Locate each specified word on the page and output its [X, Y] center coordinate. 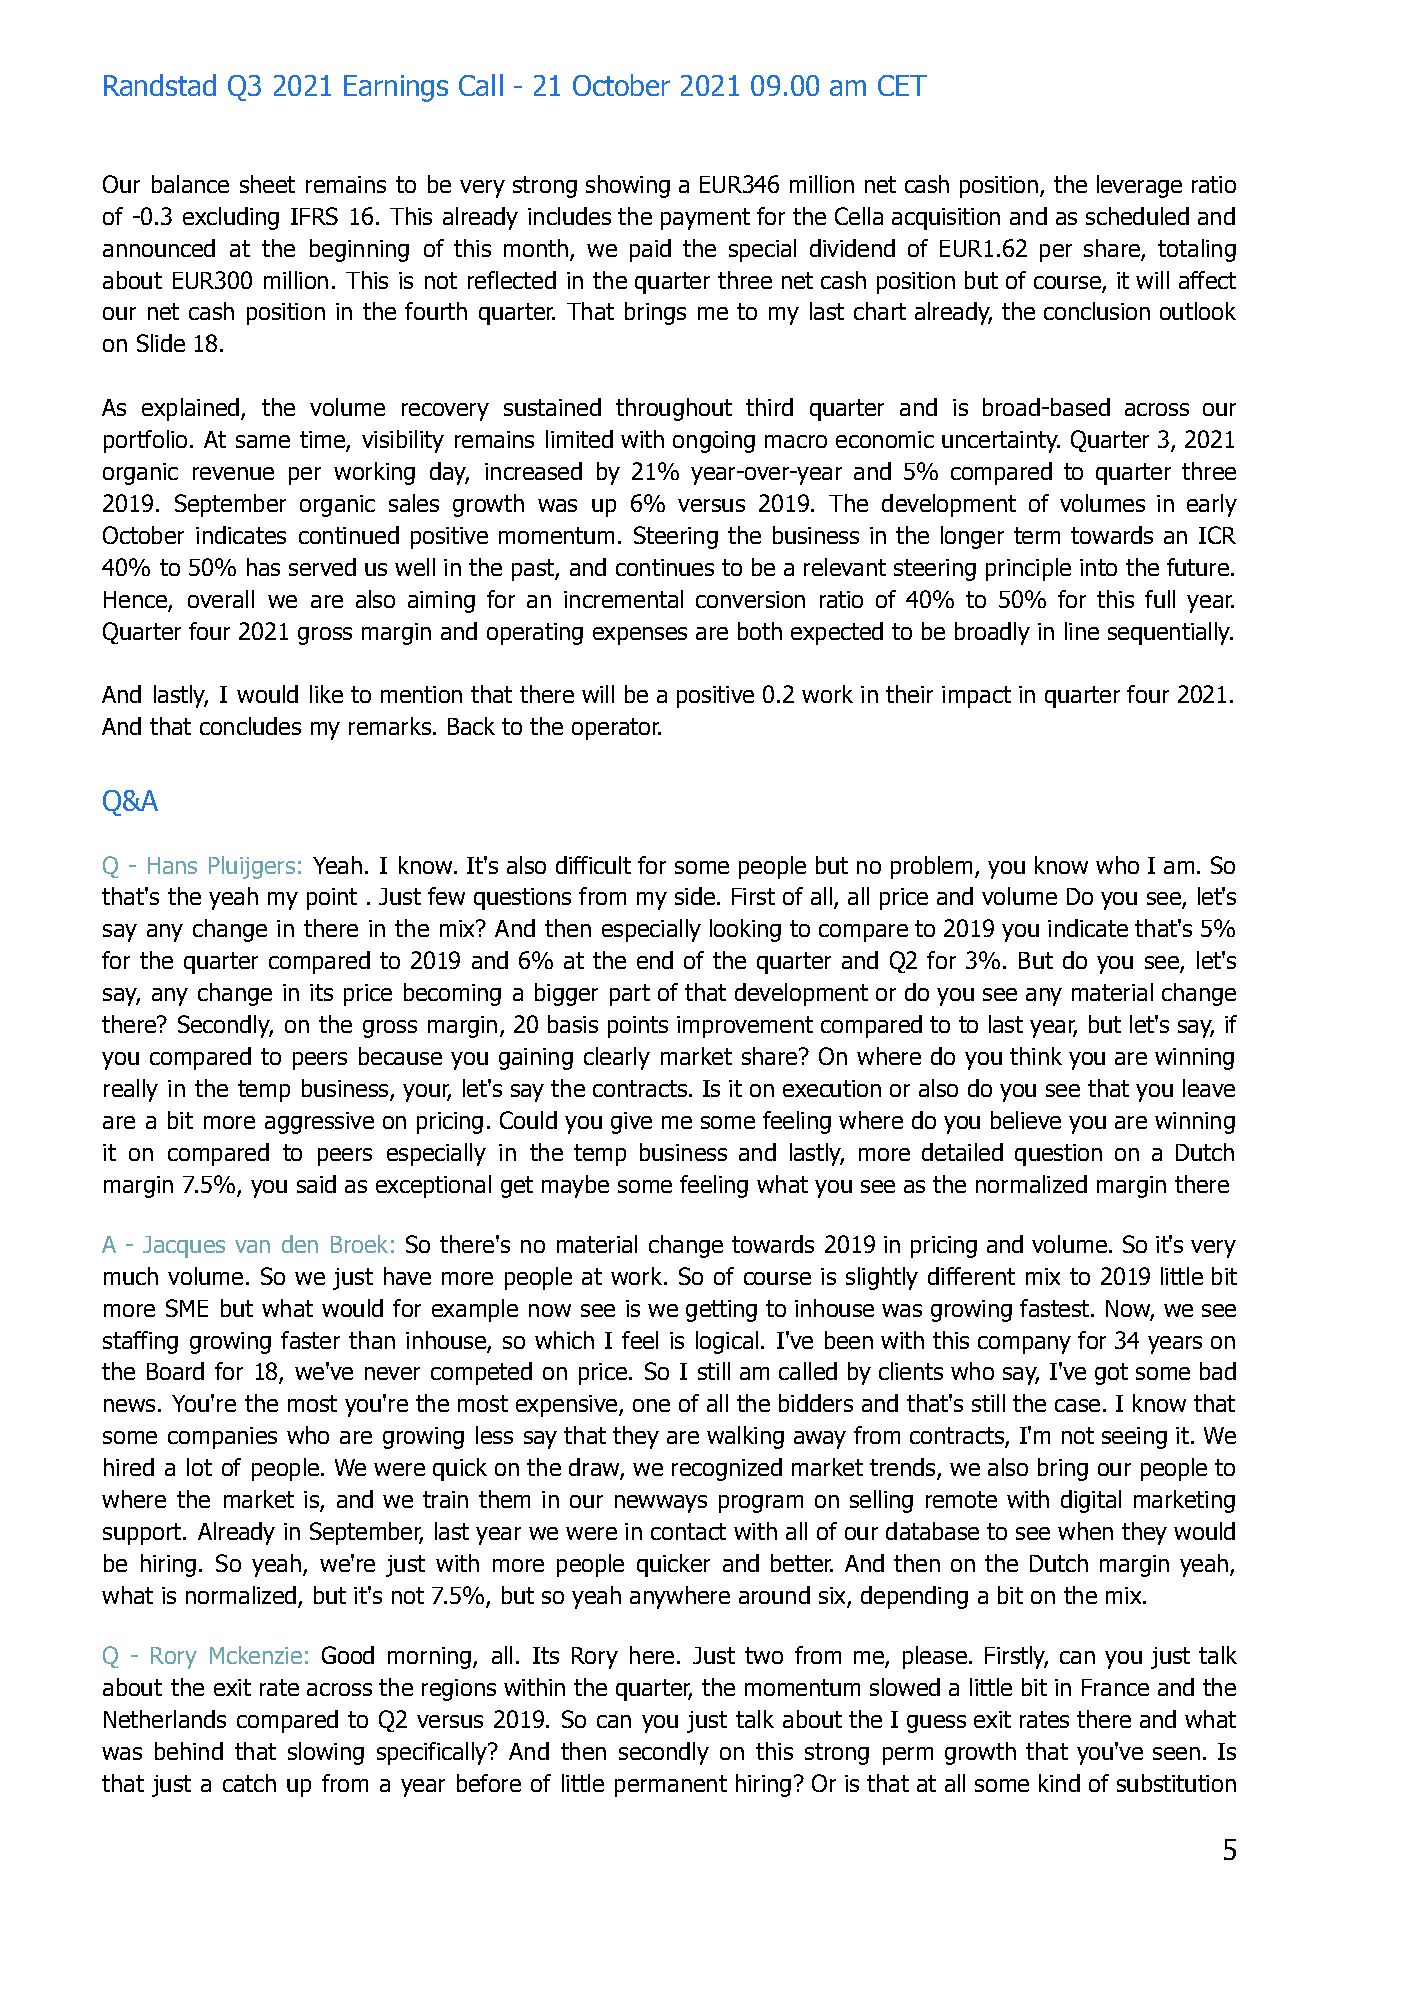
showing [628, 186]
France [1115, 1687]
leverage [1139, 186]
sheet [267, 184]
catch [249, 1783]
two [764, 1655]
